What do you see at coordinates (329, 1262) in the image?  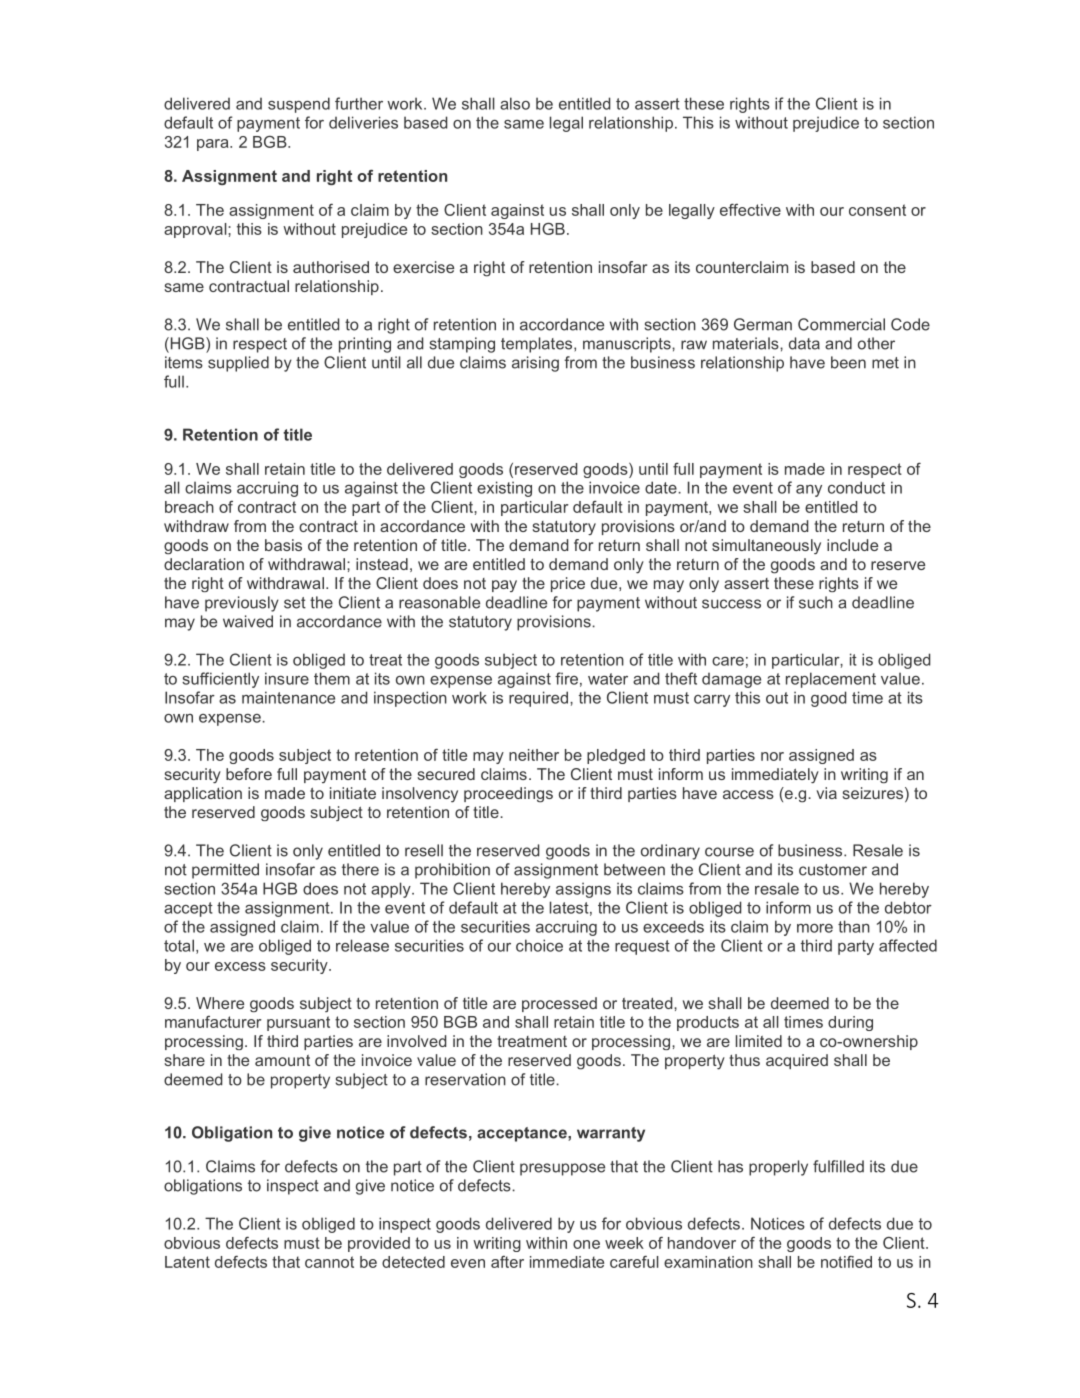 I see `cannot` at bounding box center [329, 1262].
